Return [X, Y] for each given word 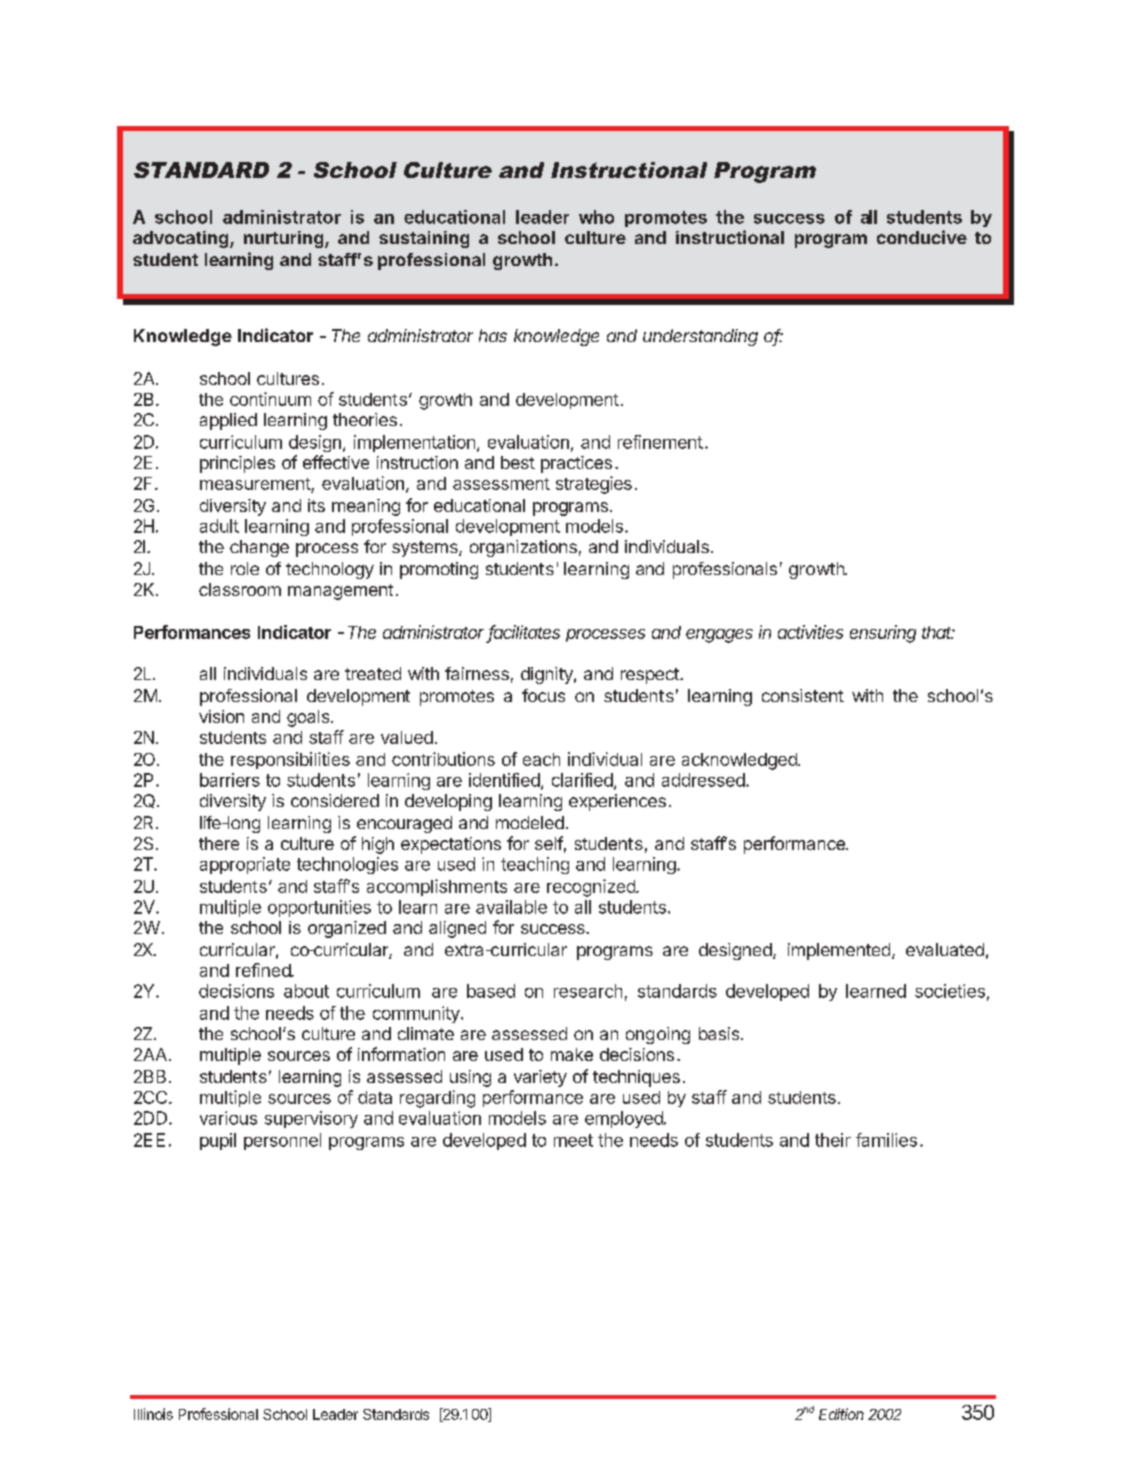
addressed [703, 780]
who [596, 217]
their [833, 1140]
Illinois [153, 1414]
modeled [530, 822]
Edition [841, 1414]
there [219, 843]
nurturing [285, 239]
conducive [922, 237]
